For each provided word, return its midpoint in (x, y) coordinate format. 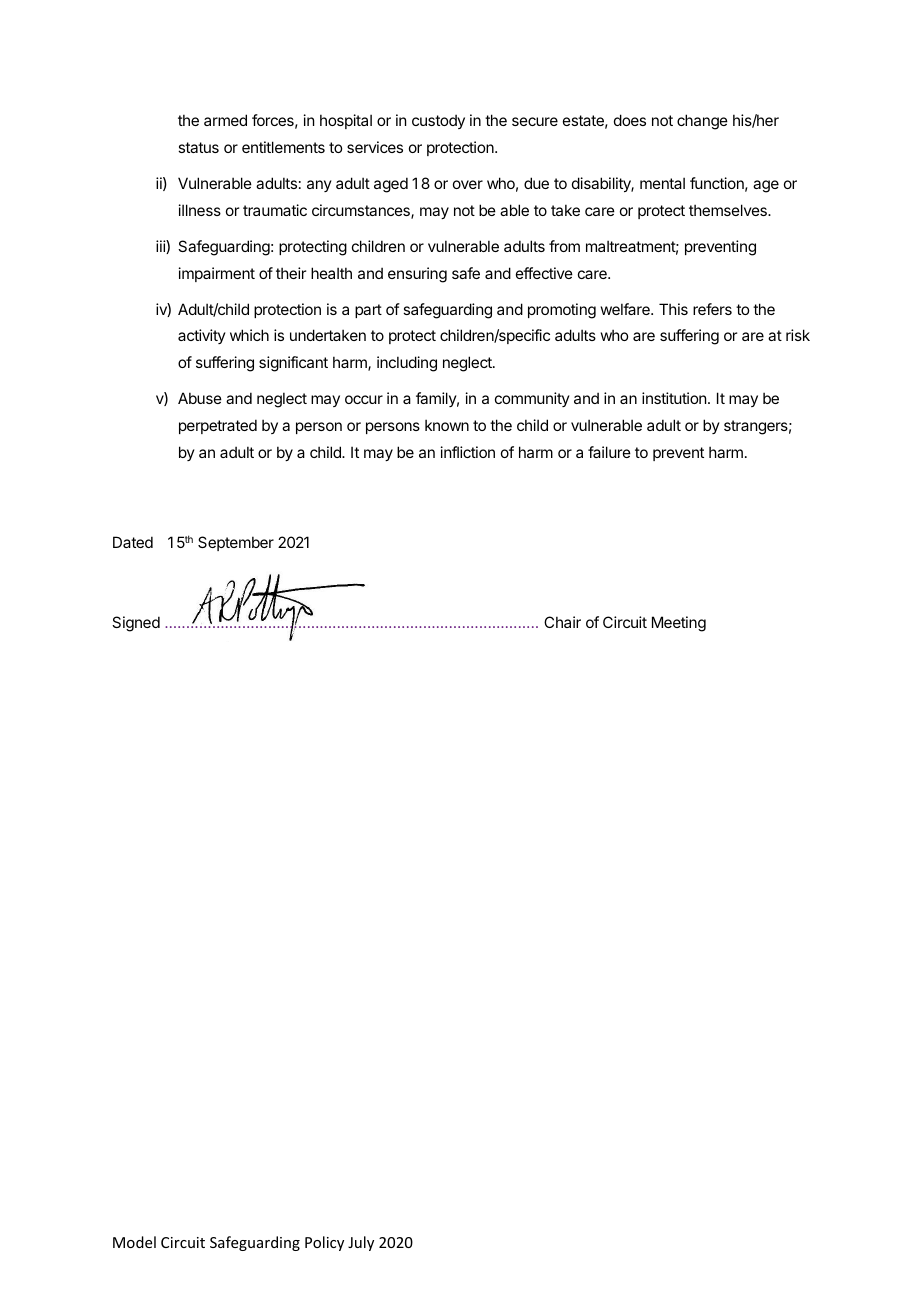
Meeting (679, 624)
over (468, 184)
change (702, 122)
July (361, 1243)
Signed (136, 624)
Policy (324, 1243)
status (198, 147)
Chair (562, 622)
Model (134, 1242)
